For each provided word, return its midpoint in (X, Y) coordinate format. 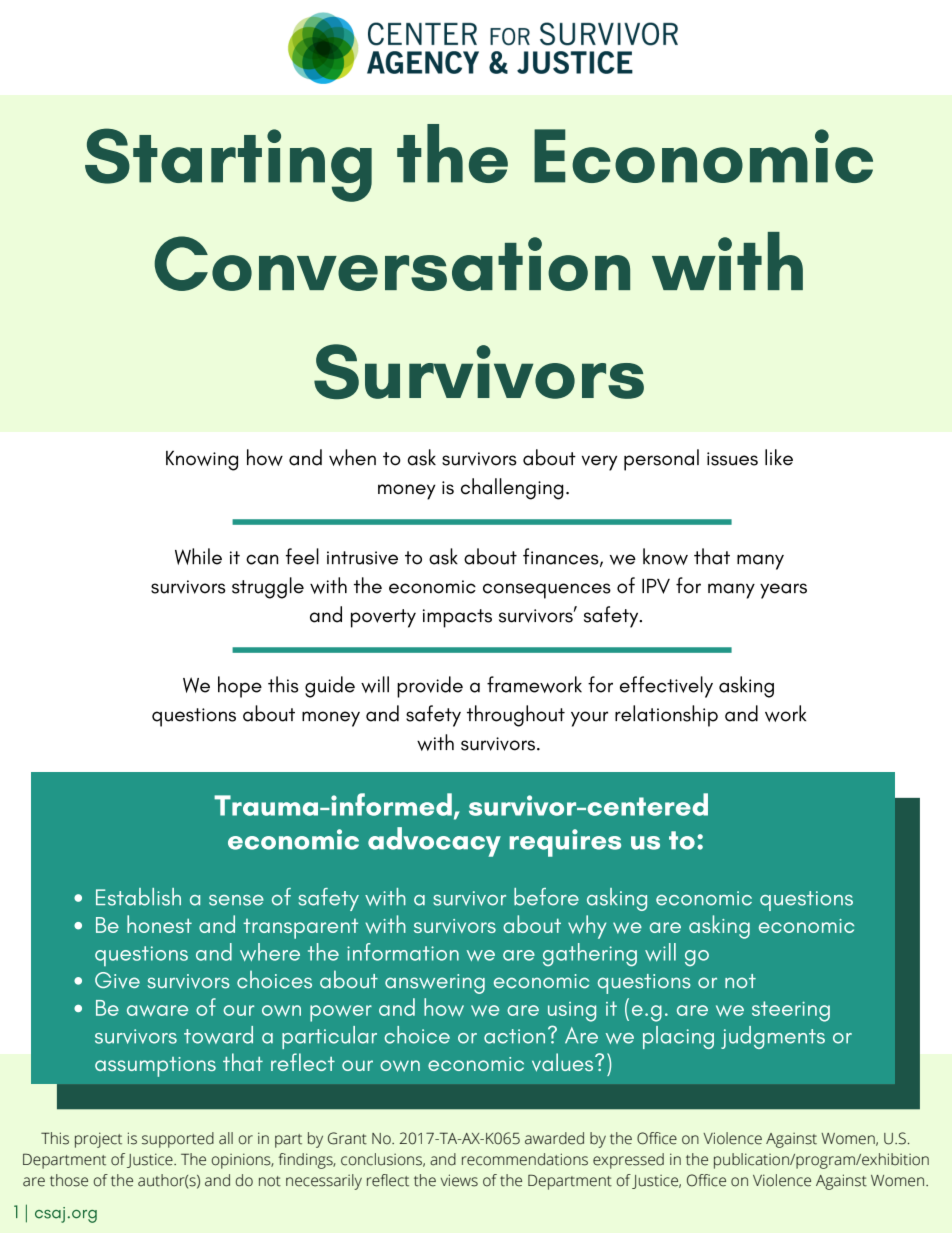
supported (178, 1140)
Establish (138, 897)
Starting (228, 165)
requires (565, 843)
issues (732, 459)
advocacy (434, 842)
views (459, 1180)
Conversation (392, 263)
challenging (512, 489)
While (198, 556)
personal (661, 460)
